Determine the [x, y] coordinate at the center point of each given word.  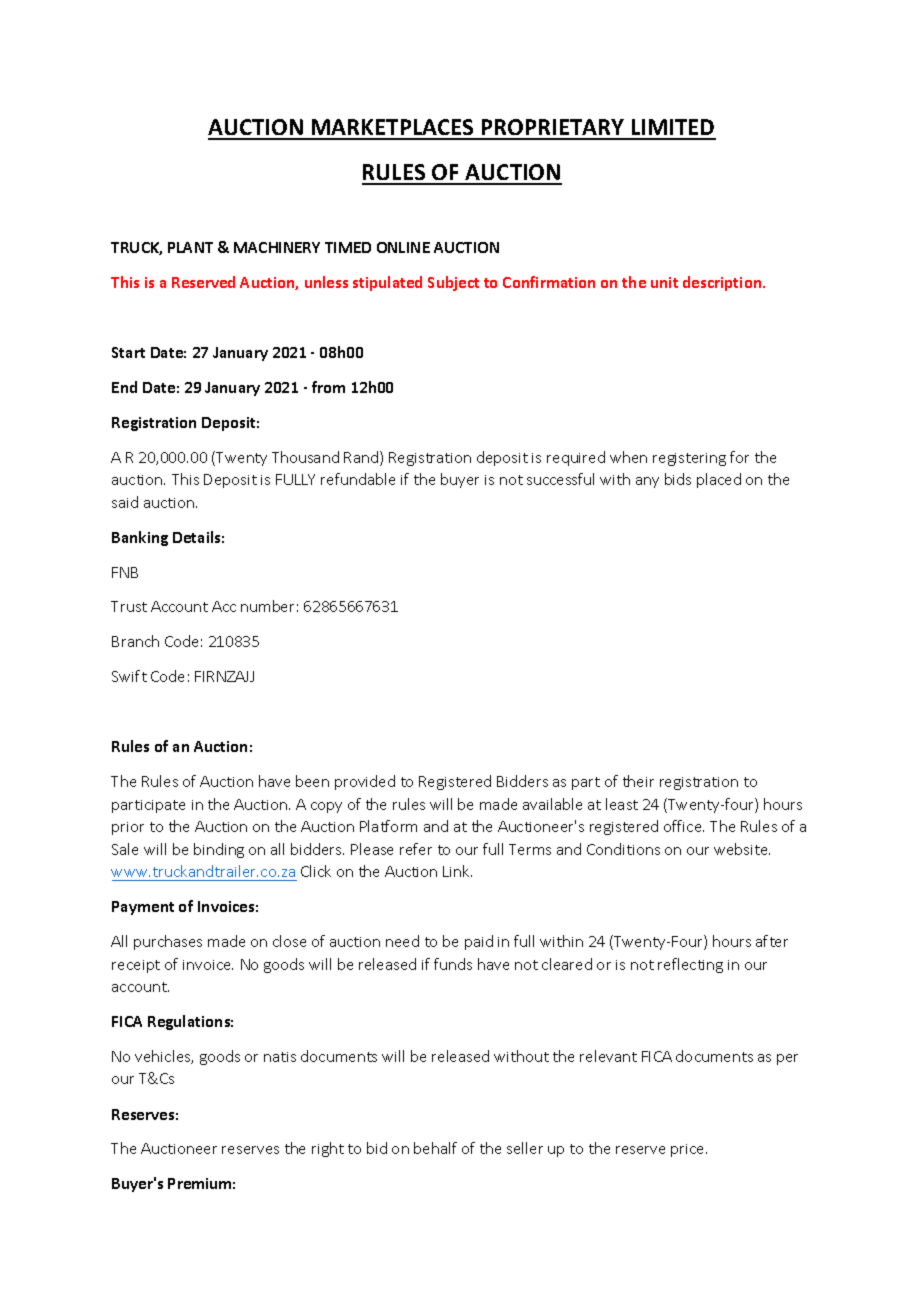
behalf [435, 1148]
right [328, 1149]
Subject [453, 283]
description [723, 283]
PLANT [190, 247]
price [689, 1150]
